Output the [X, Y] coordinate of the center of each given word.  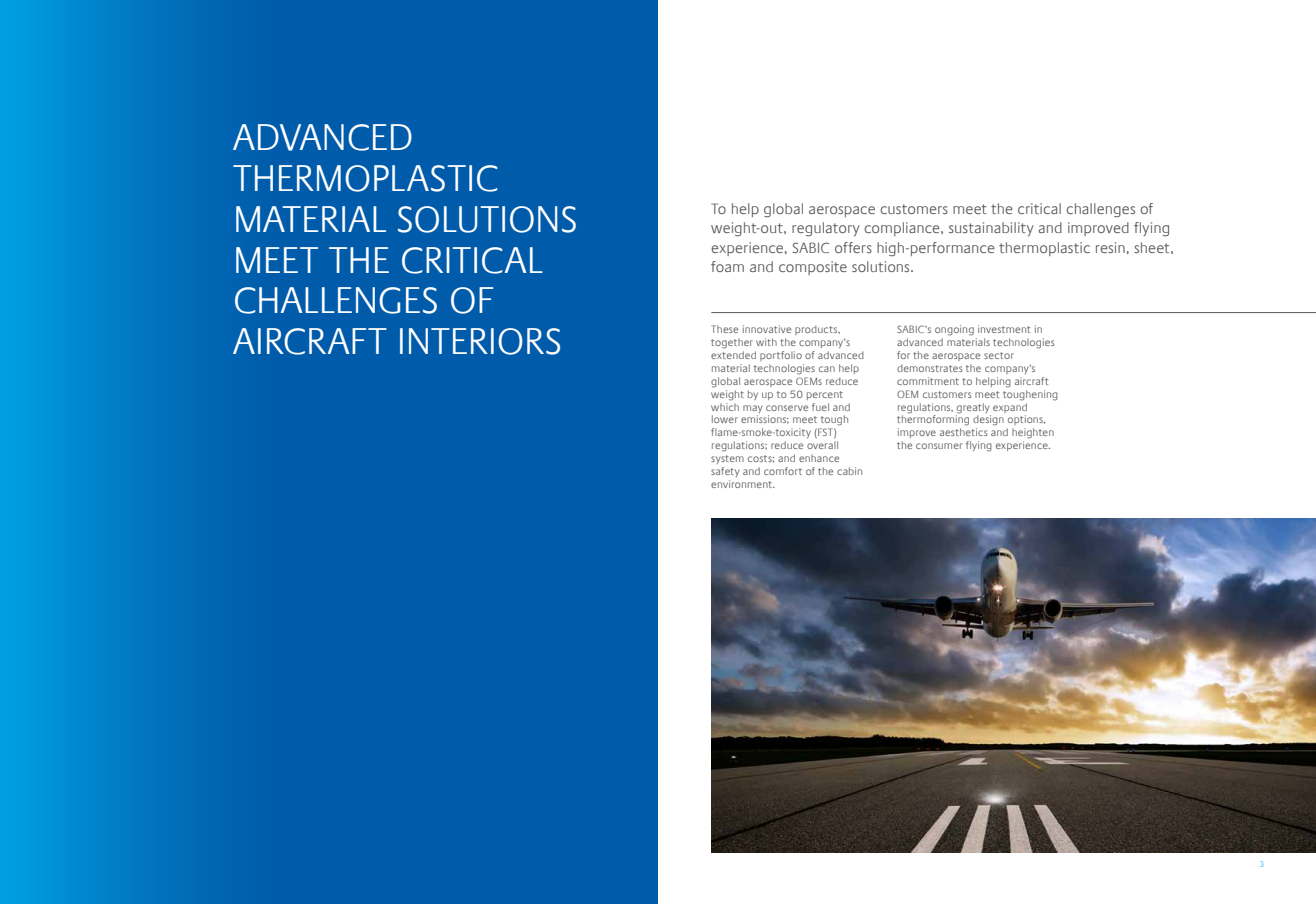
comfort [783, 471]
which [725, 405]
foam [727, 266]
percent [825, 395]
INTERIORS [480, 341]
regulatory [826, 229]
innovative [767, 329]
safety [725, 472]
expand [1010, 406]
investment [1004, 329]
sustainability [991, 229]
